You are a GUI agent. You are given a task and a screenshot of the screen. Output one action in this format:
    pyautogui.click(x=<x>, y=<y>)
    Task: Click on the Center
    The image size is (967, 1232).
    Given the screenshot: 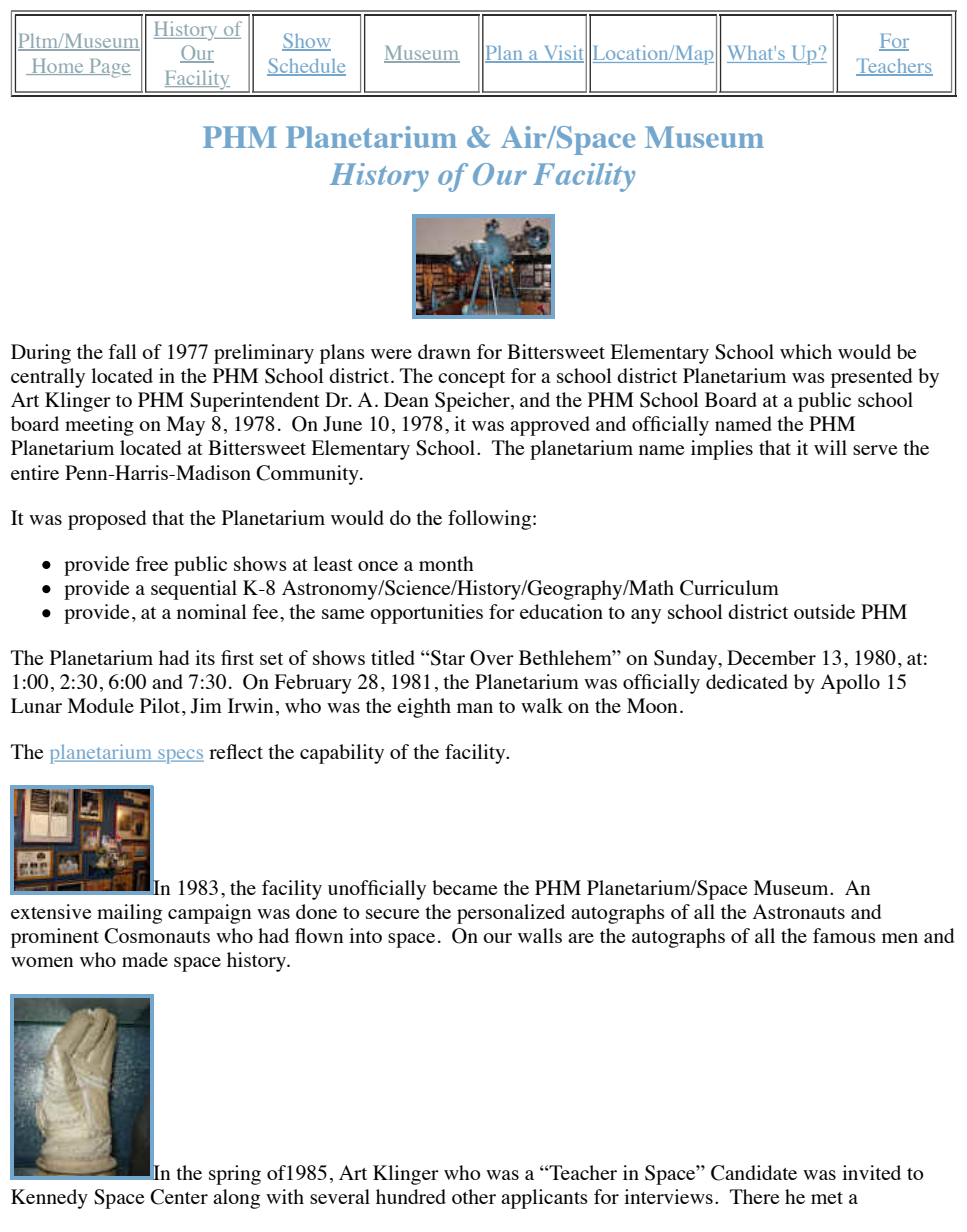 What is the action you would take?
    pyautogui.click(x=179, y=1197)
